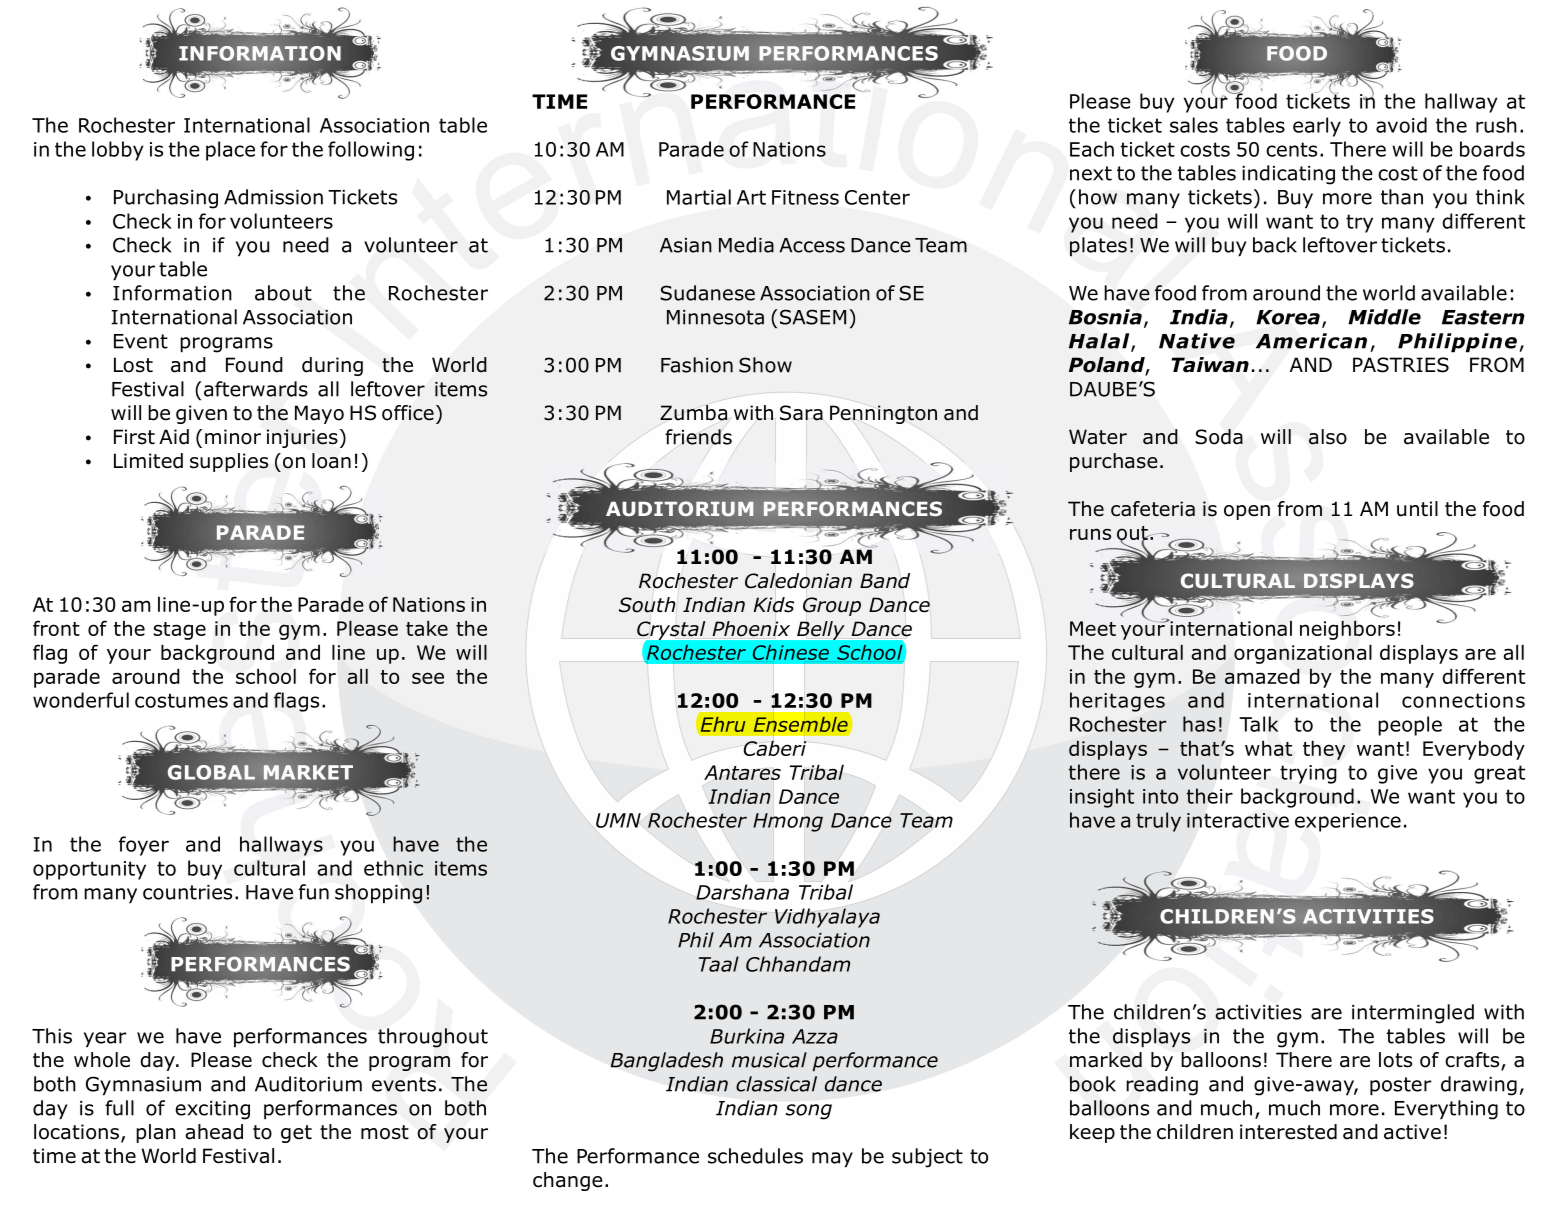 Image resolution: width=1562 pixels, height=1207 pixels. Describe the element at coordinates (1291, 149) in the image. I see `cents` at that location.
